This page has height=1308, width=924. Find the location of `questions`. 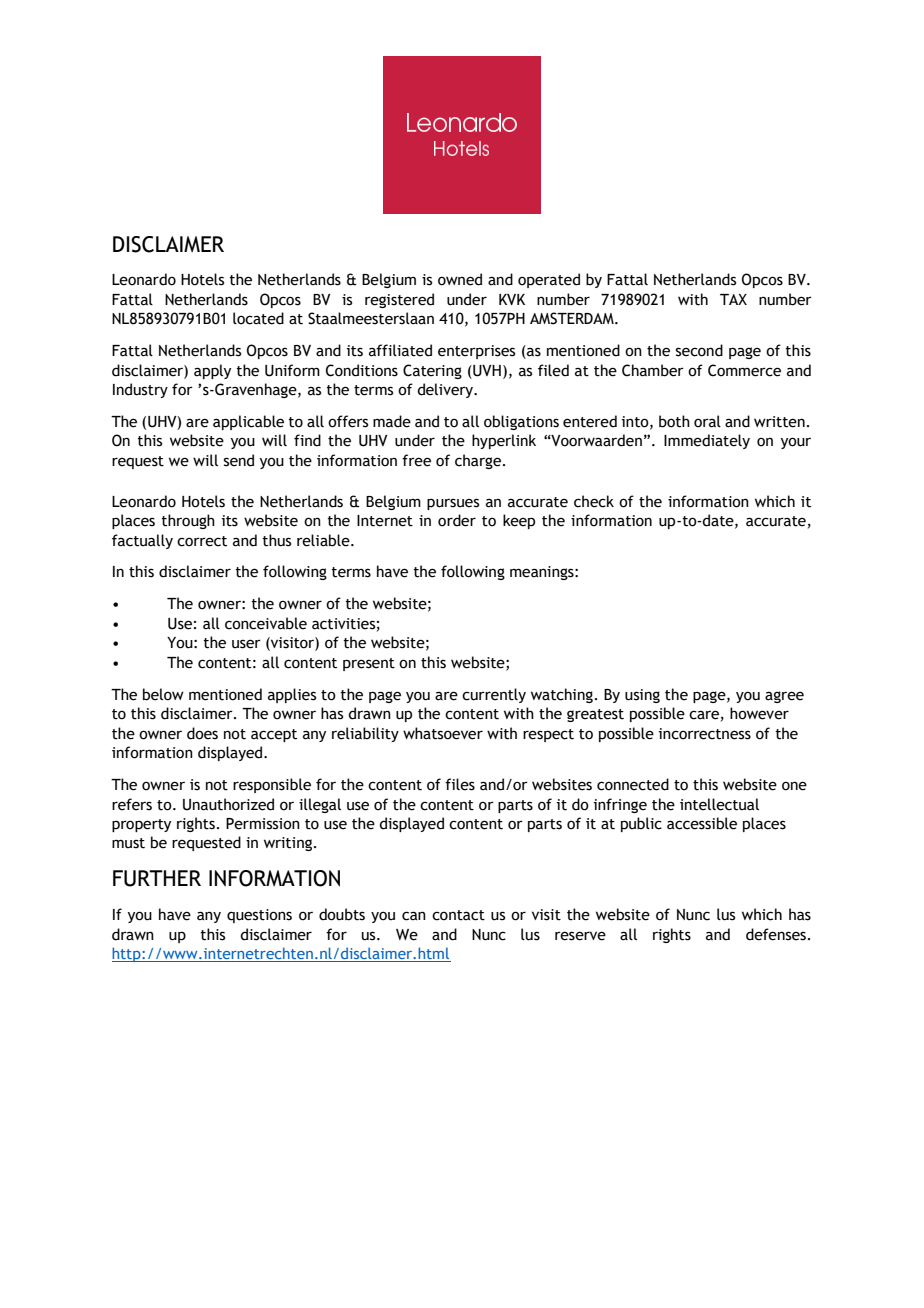

questions is located at coordinates (259, 916).
